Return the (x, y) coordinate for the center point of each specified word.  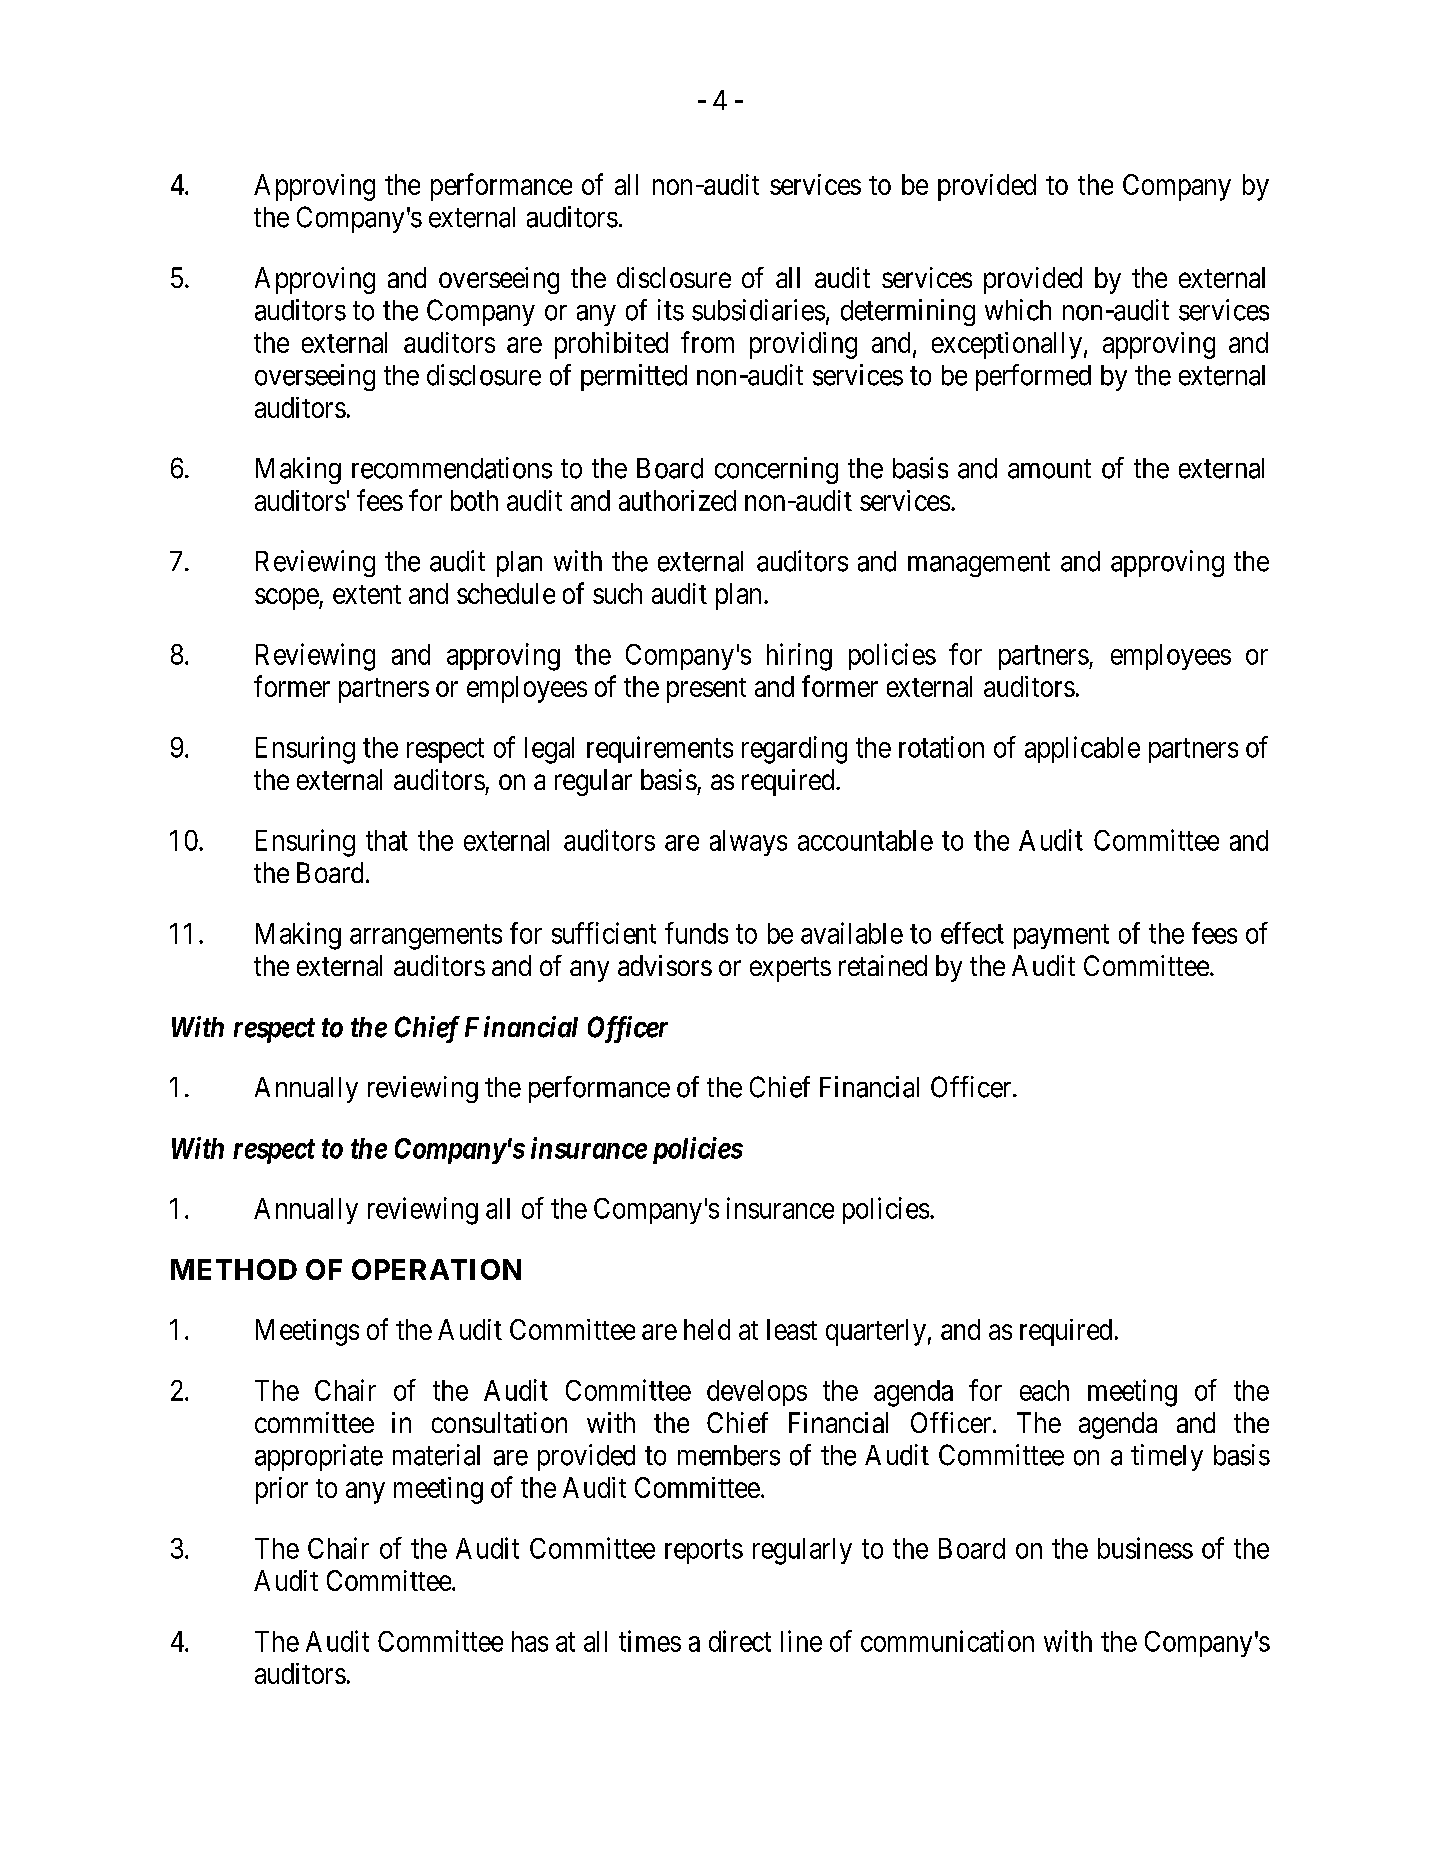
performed (1033, 377)
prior (282, 1490)
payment (1061, 937)
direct (740, 1641)
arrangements (426, 937)
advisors (665, 965)
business (1145, 1548)
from (707, 342)
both (474, 500)
